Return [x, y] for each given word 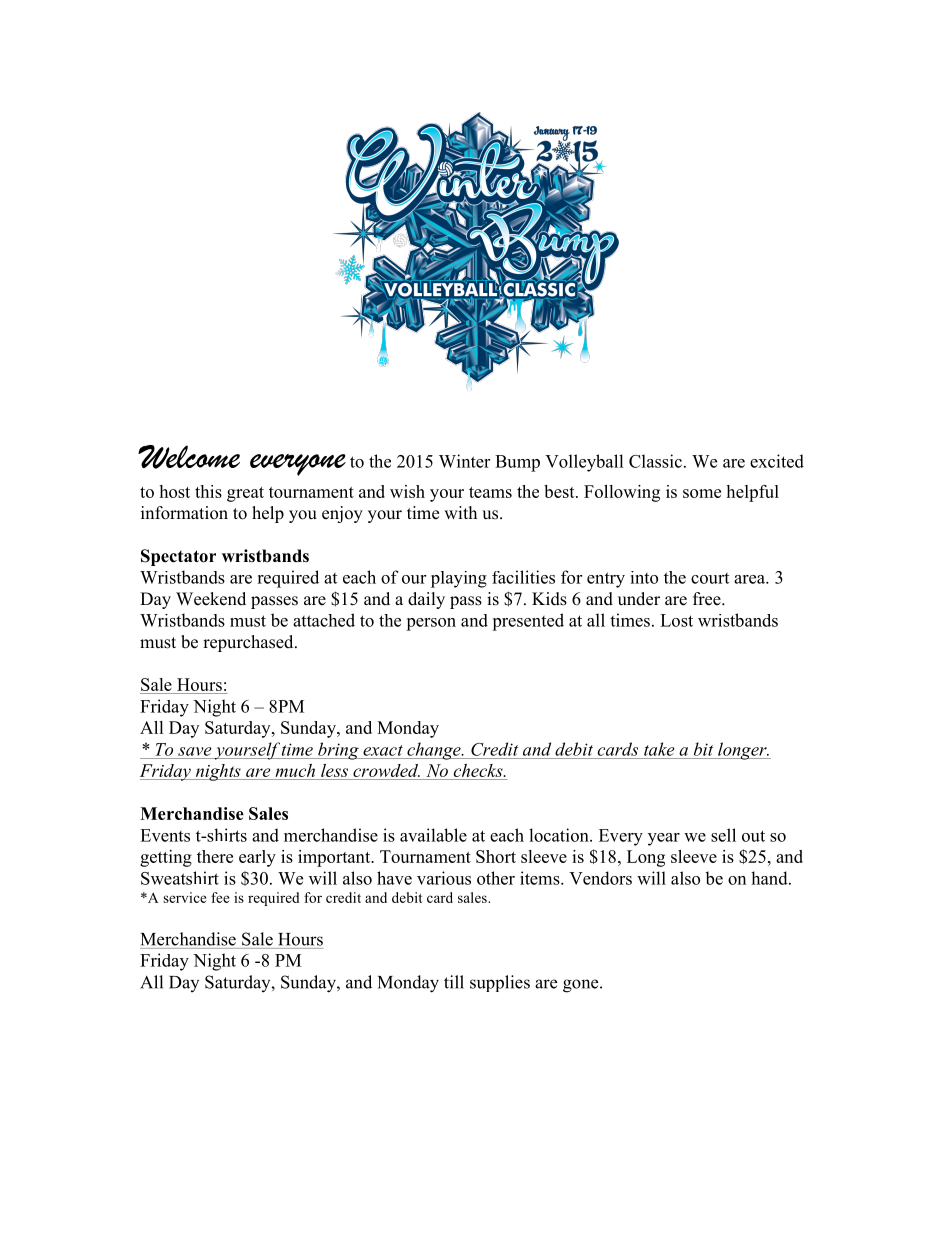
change [434, 751]
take [659, 749]
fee [220, 897]
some [702, 493]
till [454, 982]
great [245, 494]
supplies [500, 983]
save [195, 751]
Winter [464, 461]
